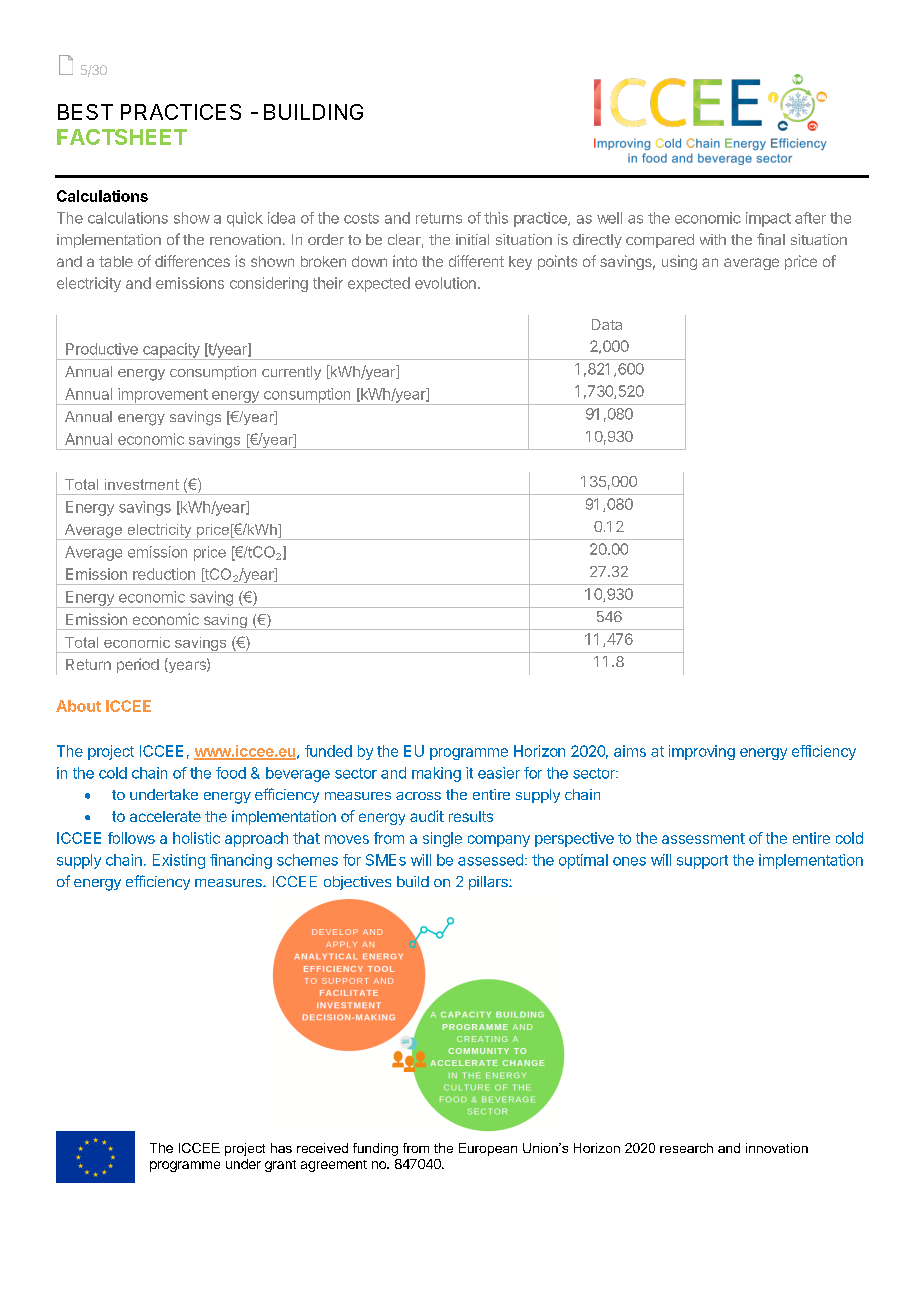 Image resolution: width=924 pixels, height=1308 pixels. What do you see at coordinates (436, 774) in the page?
I see `making` at bounding box center [436, 774].
